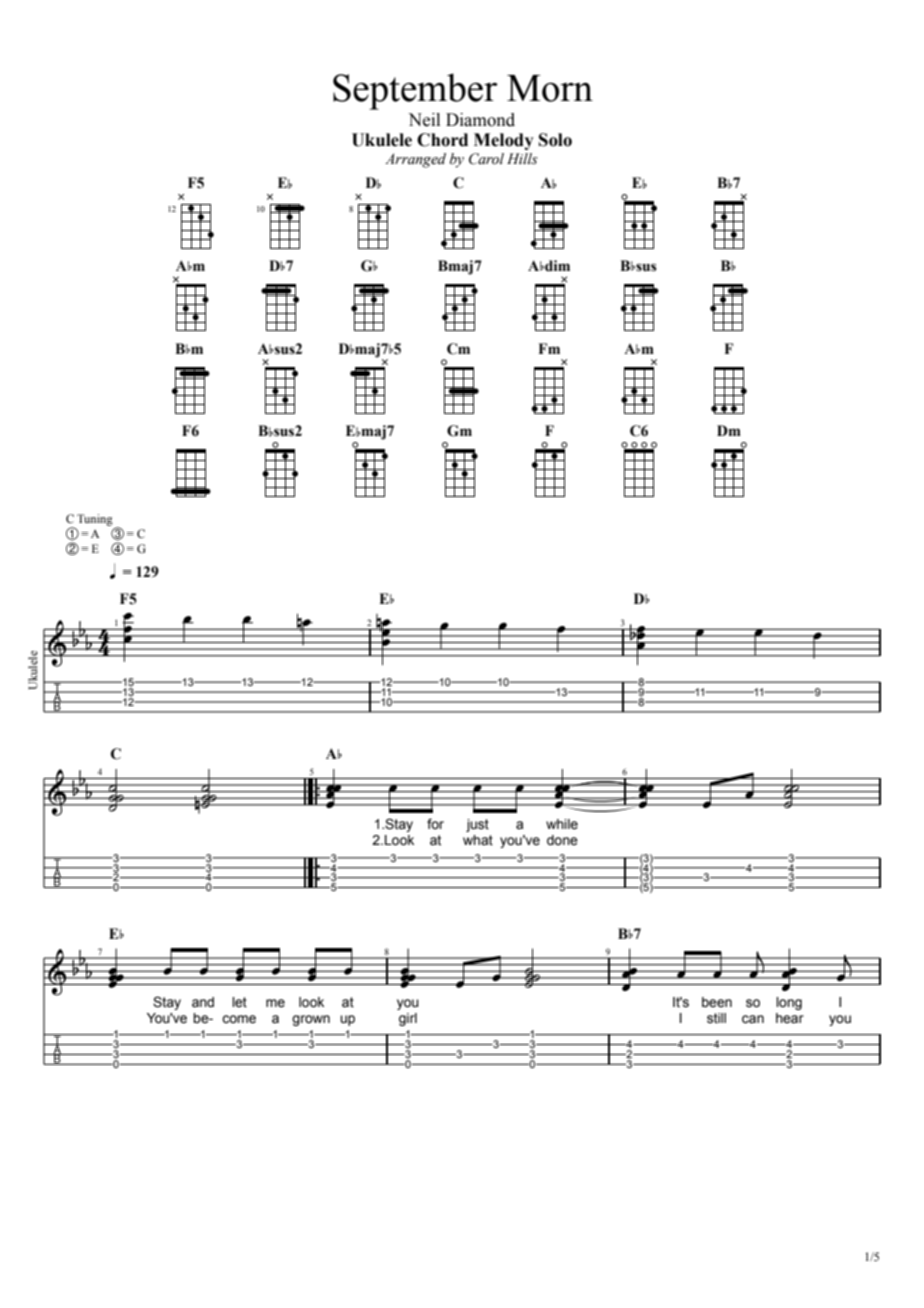  What do you see at coordinates (477, 825) in the screenshot?
I see `just` at bounding box center [477, 825].
